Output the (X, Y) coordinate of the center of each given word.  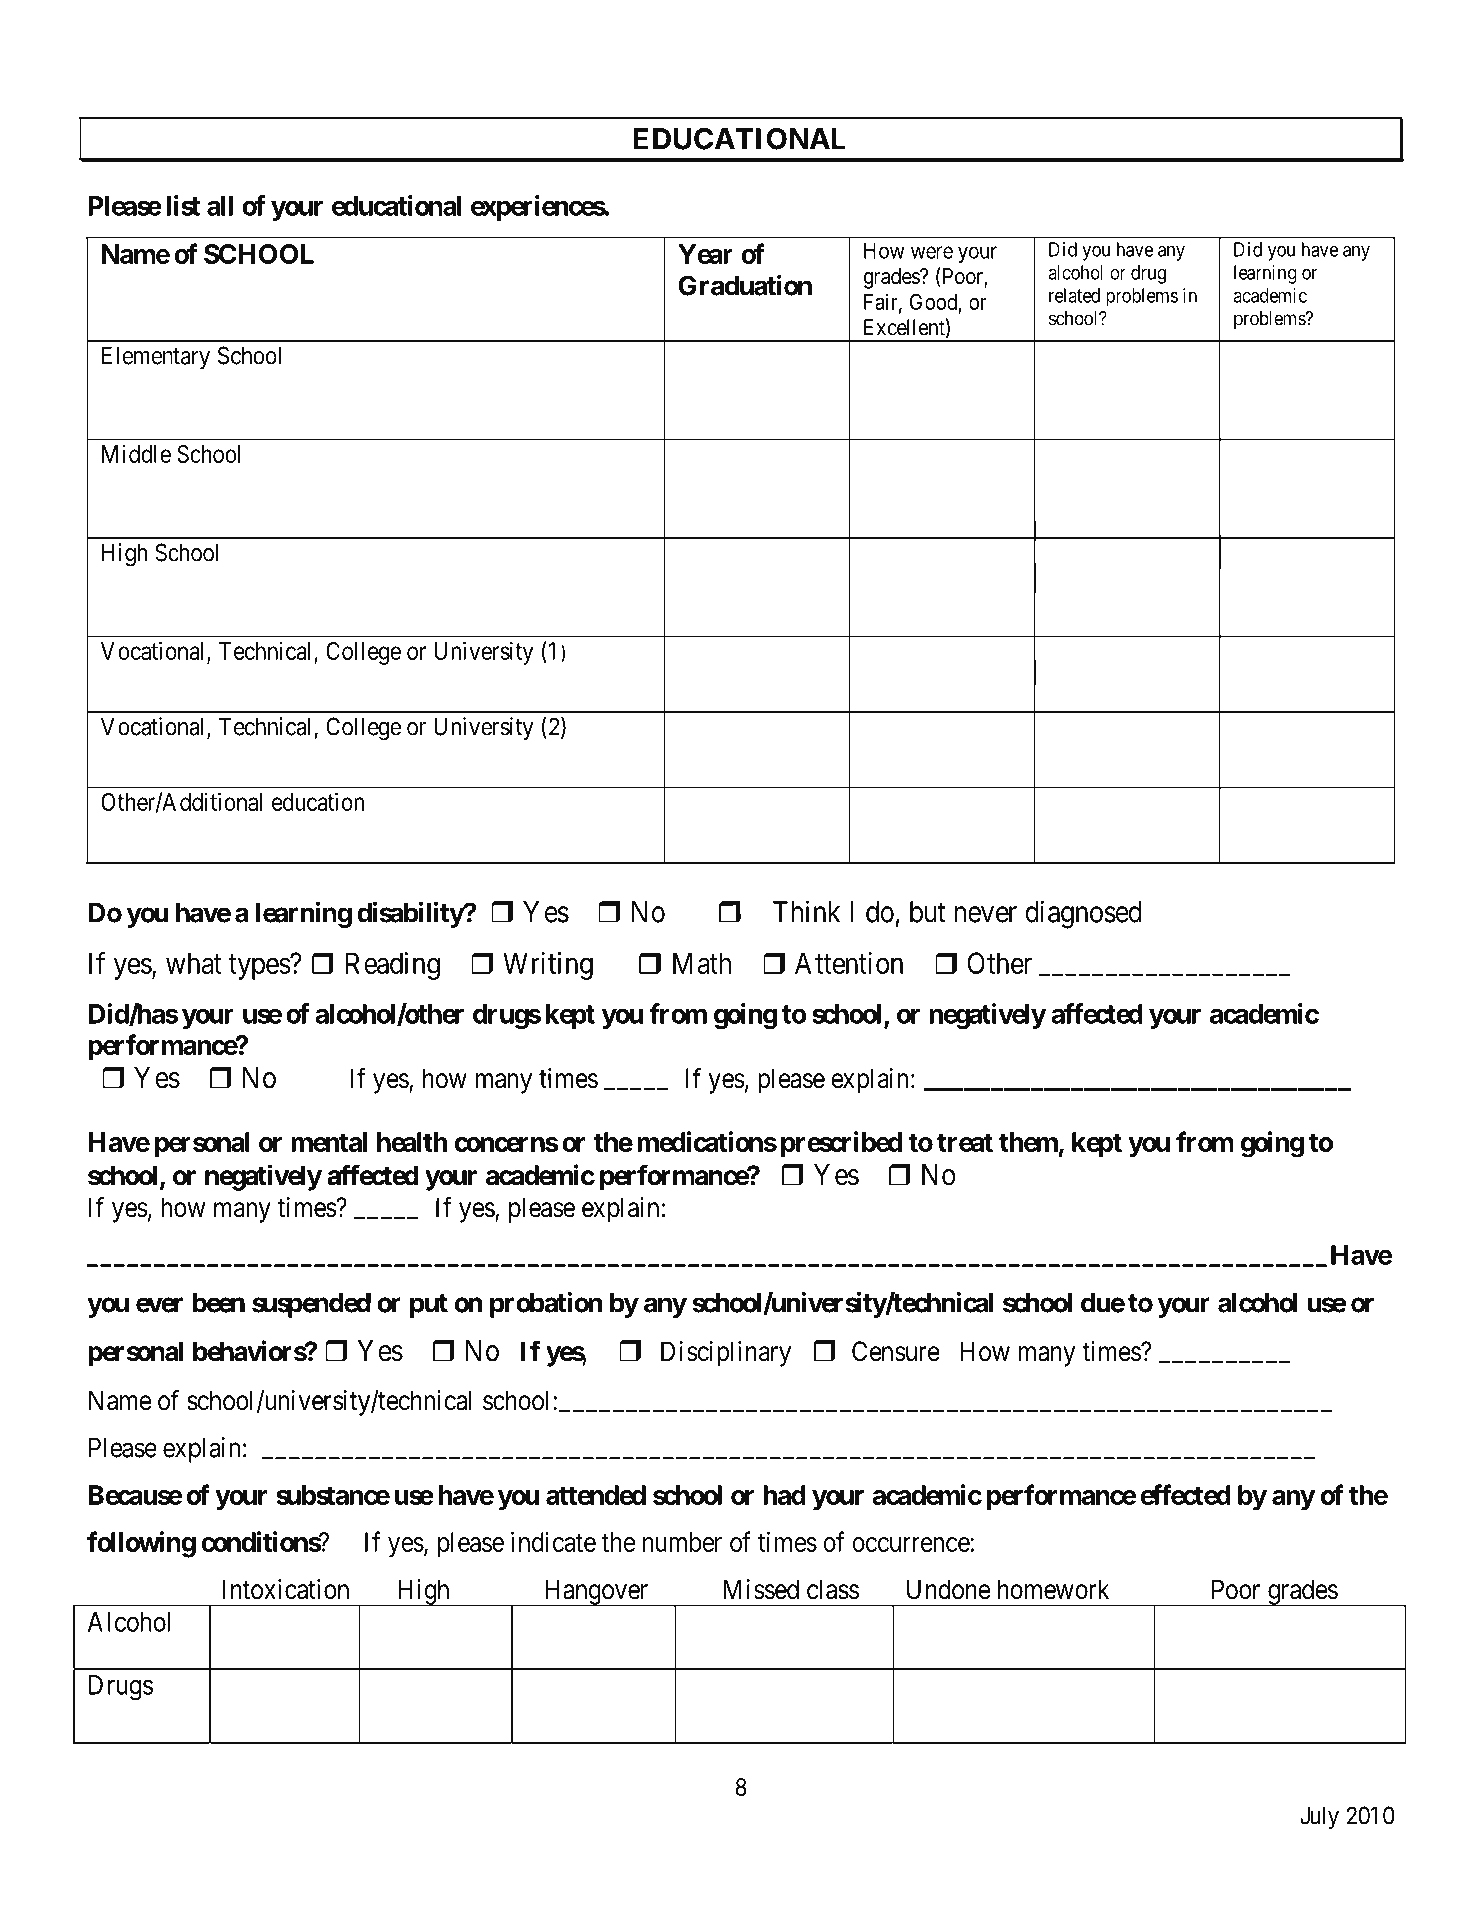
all (220, 206)
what (194, 963)
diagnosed (1084, 914)
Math (702, 963)
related (1074, 295)
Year (705, 254)
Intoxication (286, 1589)
